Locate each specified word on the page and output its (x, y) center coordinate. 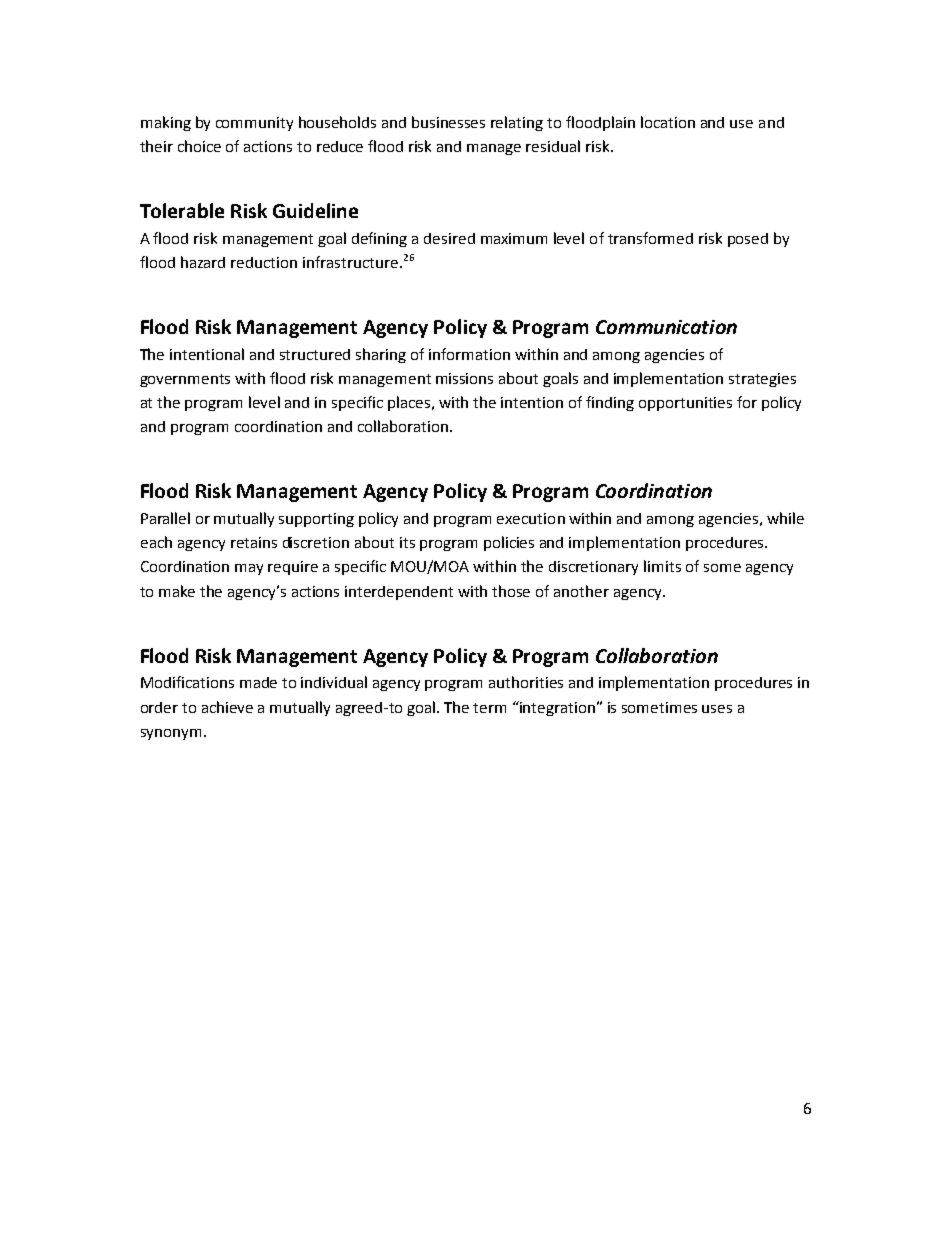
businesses (448, 122)
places (410, 403)
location (668, 122)
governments (185, 380)
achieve (227, 707)
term (489, 708)
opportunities (685, 404)
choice (199, 146)
